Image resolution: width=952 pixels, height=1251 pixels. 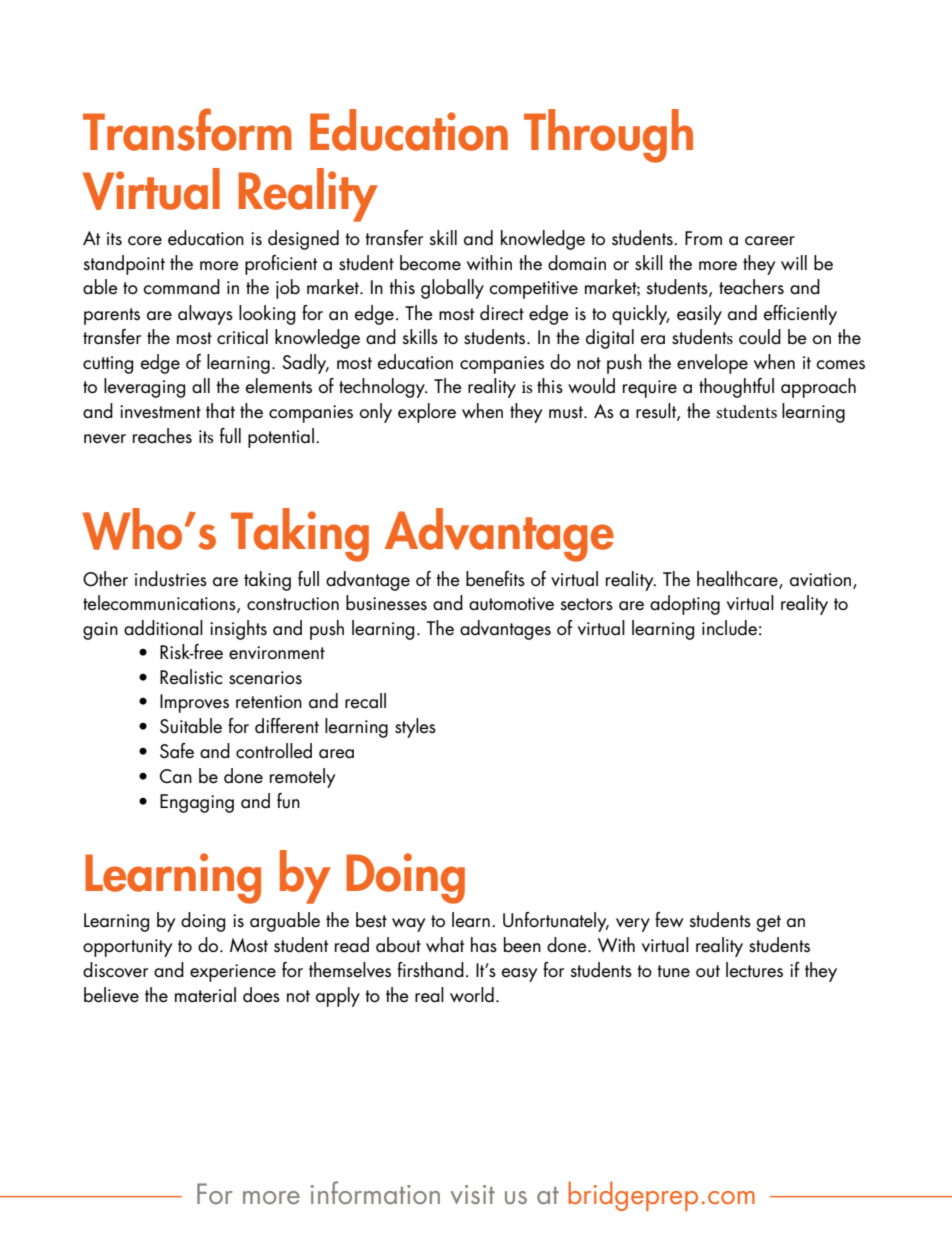 I want to click on adopting, so click(x=685, y=605).
